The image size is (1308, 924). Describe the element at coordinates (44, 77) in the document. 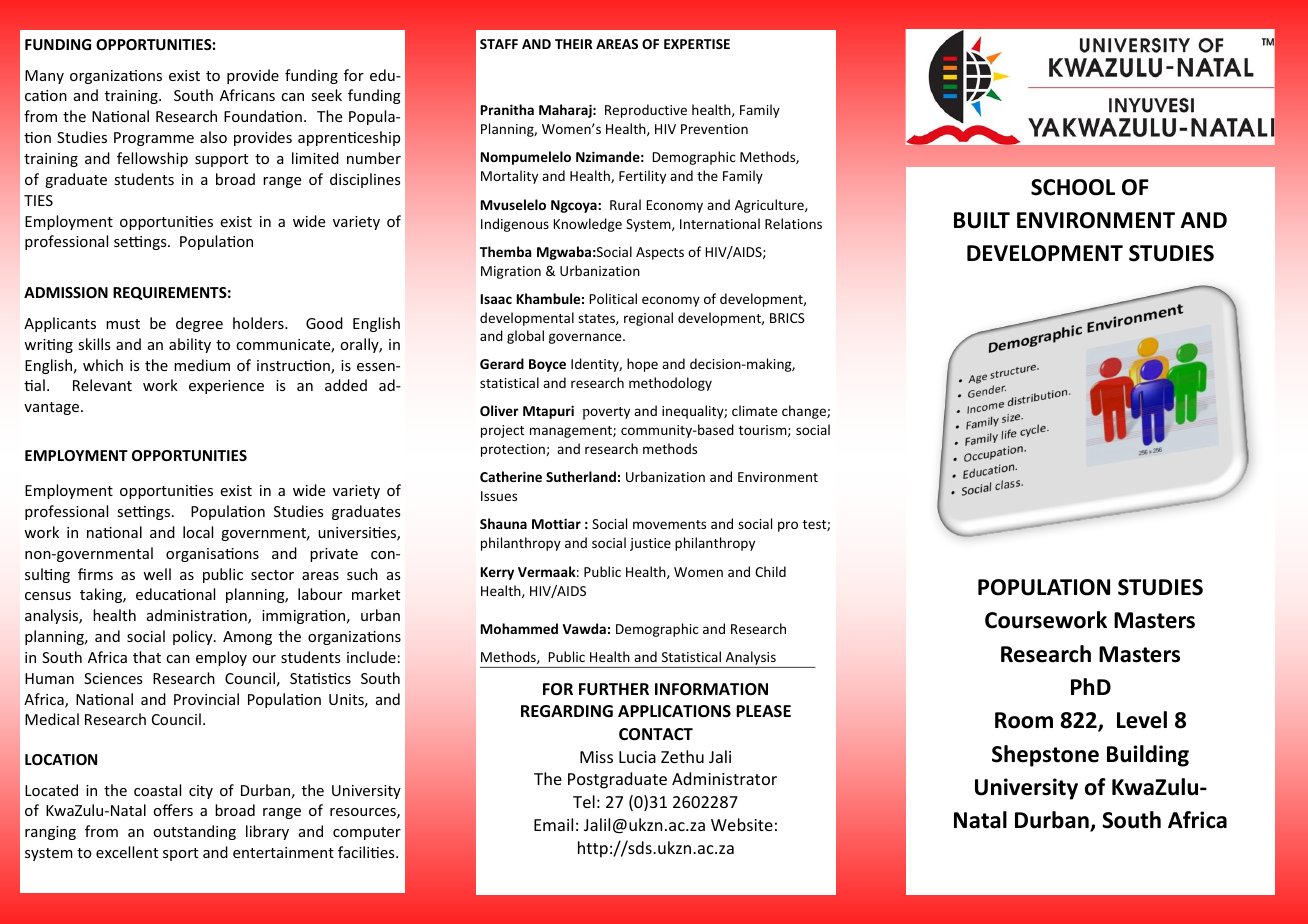

I see `Many` at that location.
